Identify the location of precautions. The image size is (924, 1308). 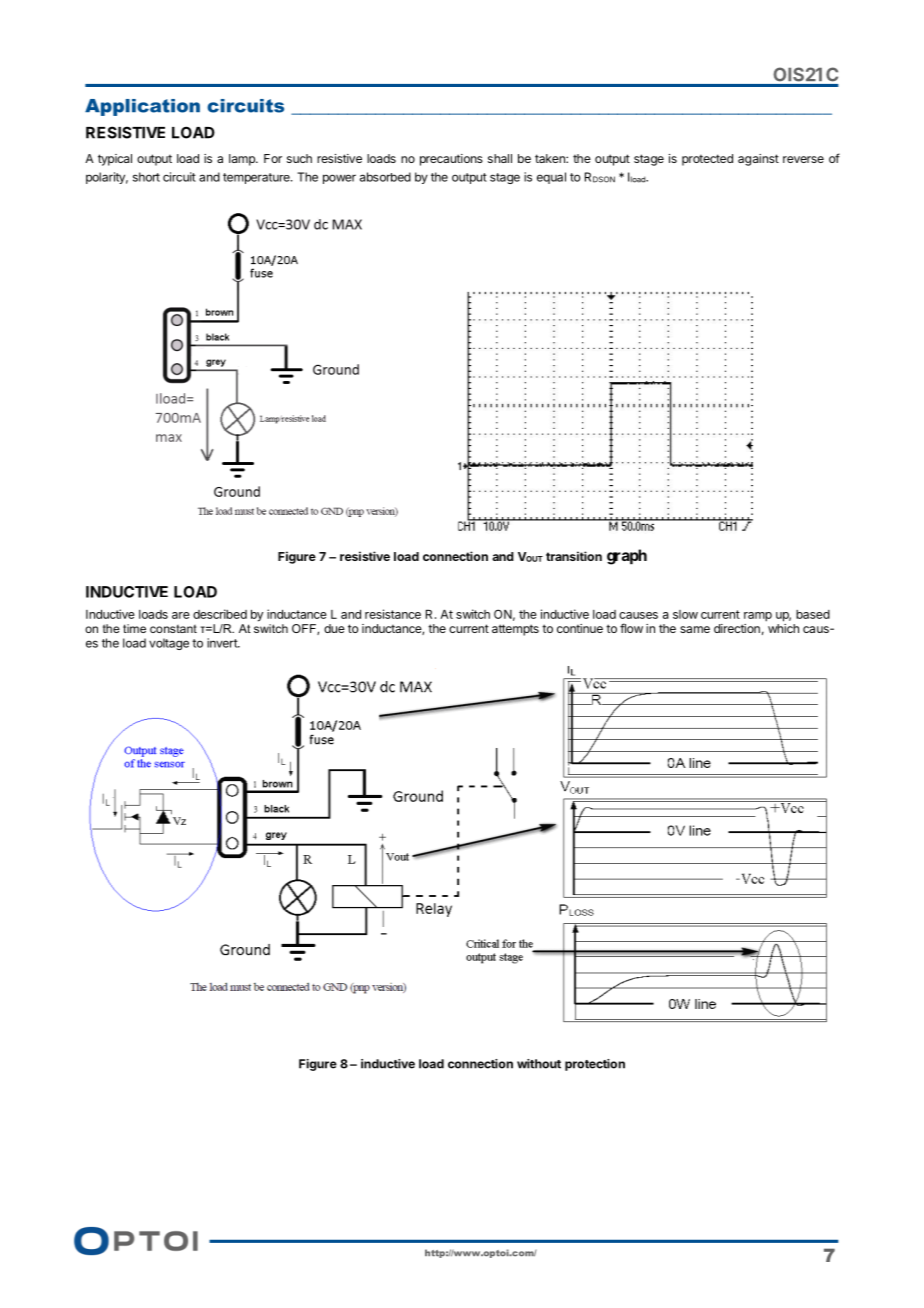
(451, 160).
